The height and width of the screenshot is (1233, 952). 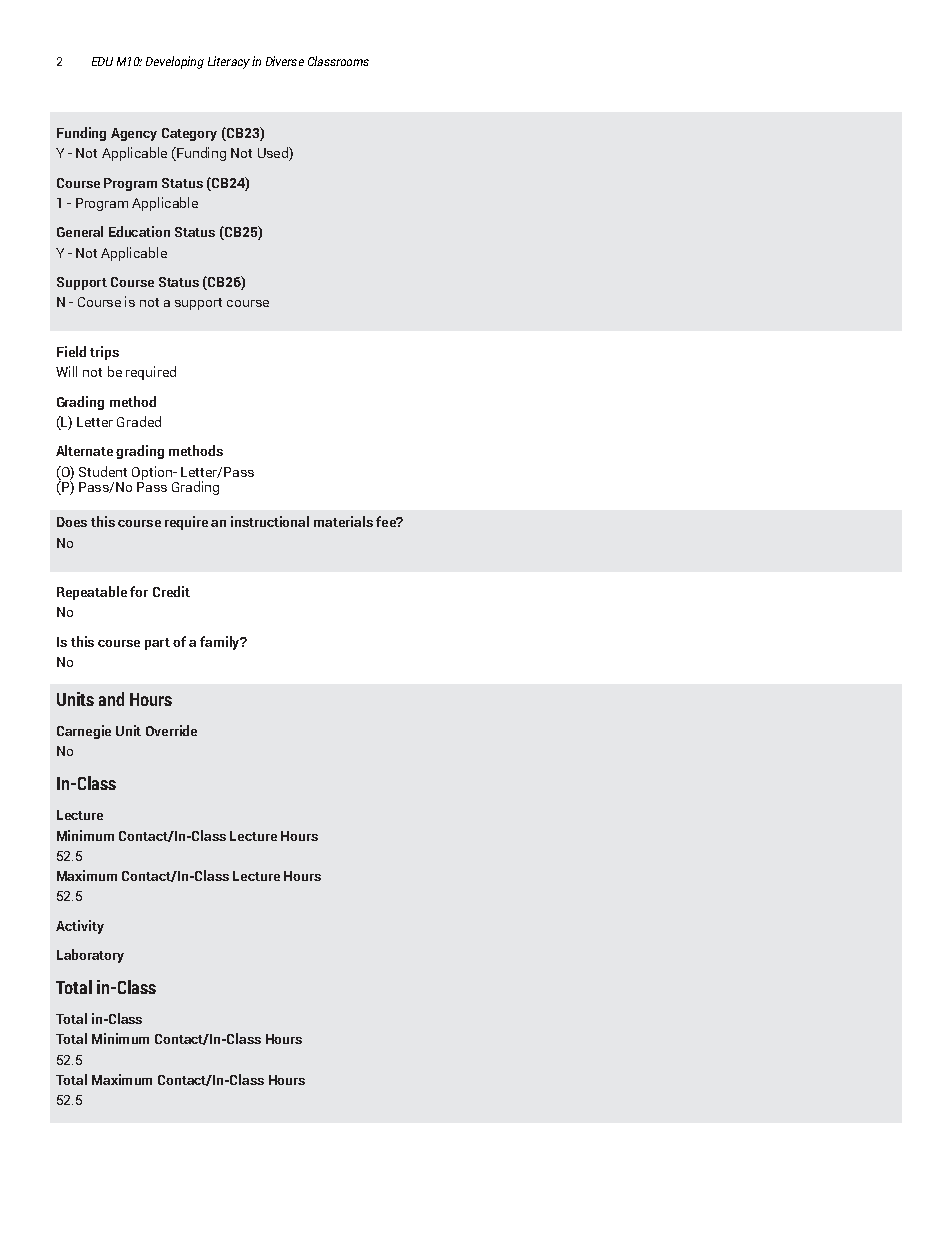 I want to click on materials, so click(x=343, y=521).
